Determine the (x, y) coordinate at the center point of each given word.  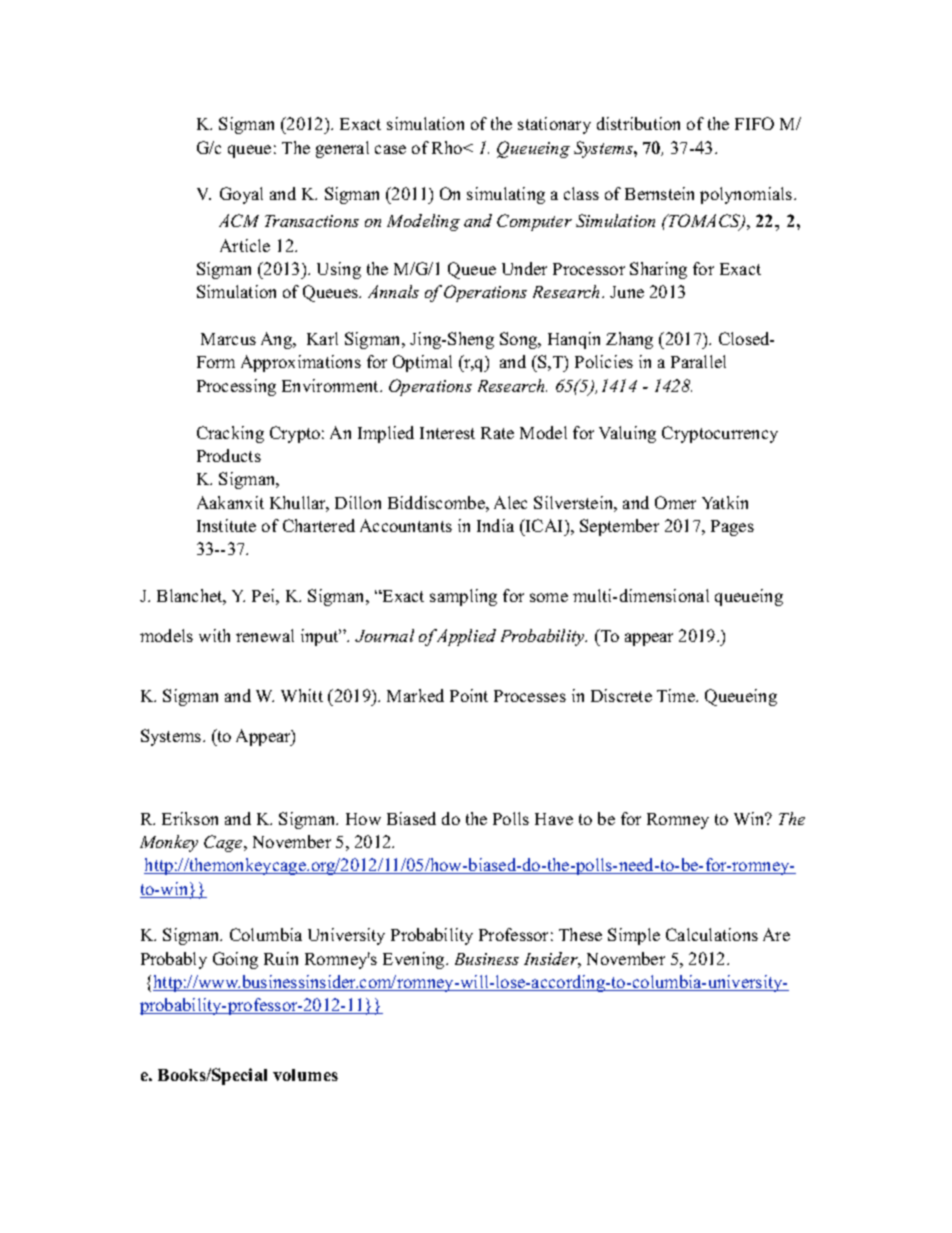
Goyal (241, 195)
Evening (415, 960)
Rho (448, 147)
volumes (305, 1075)
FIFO (754, 123)
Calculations (712, 934)
